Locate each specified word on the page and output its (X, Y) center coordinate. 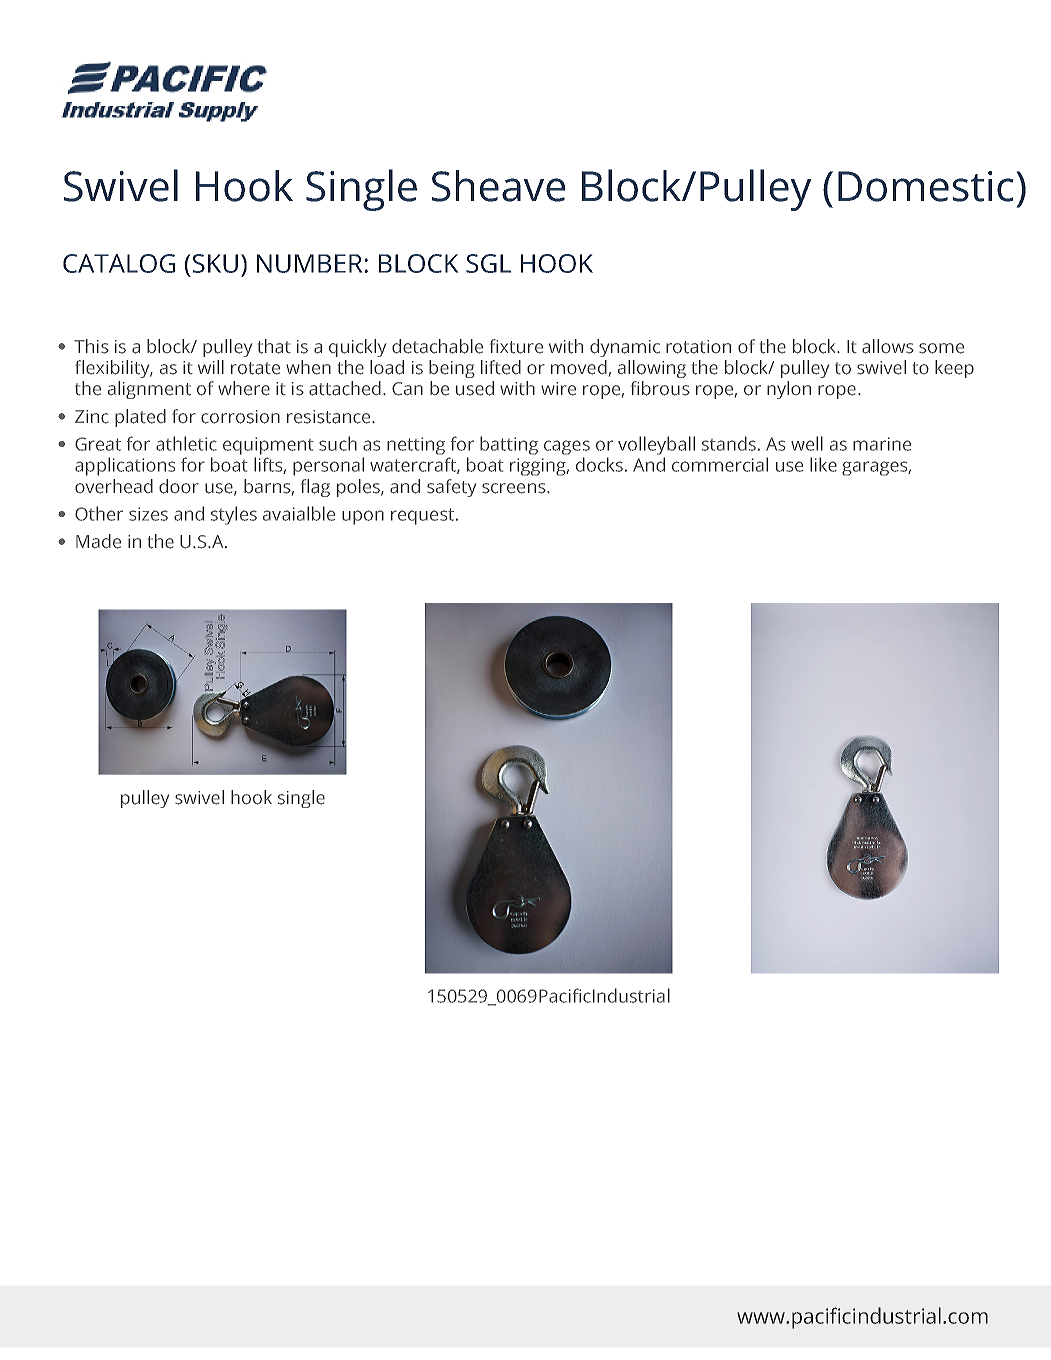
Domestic (926, 186)
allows (888, 346)
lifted (501, 367)
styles (234, 515)
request (422, 516)
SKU (214, 263)
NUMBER (309, 263)
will (211, 367)
